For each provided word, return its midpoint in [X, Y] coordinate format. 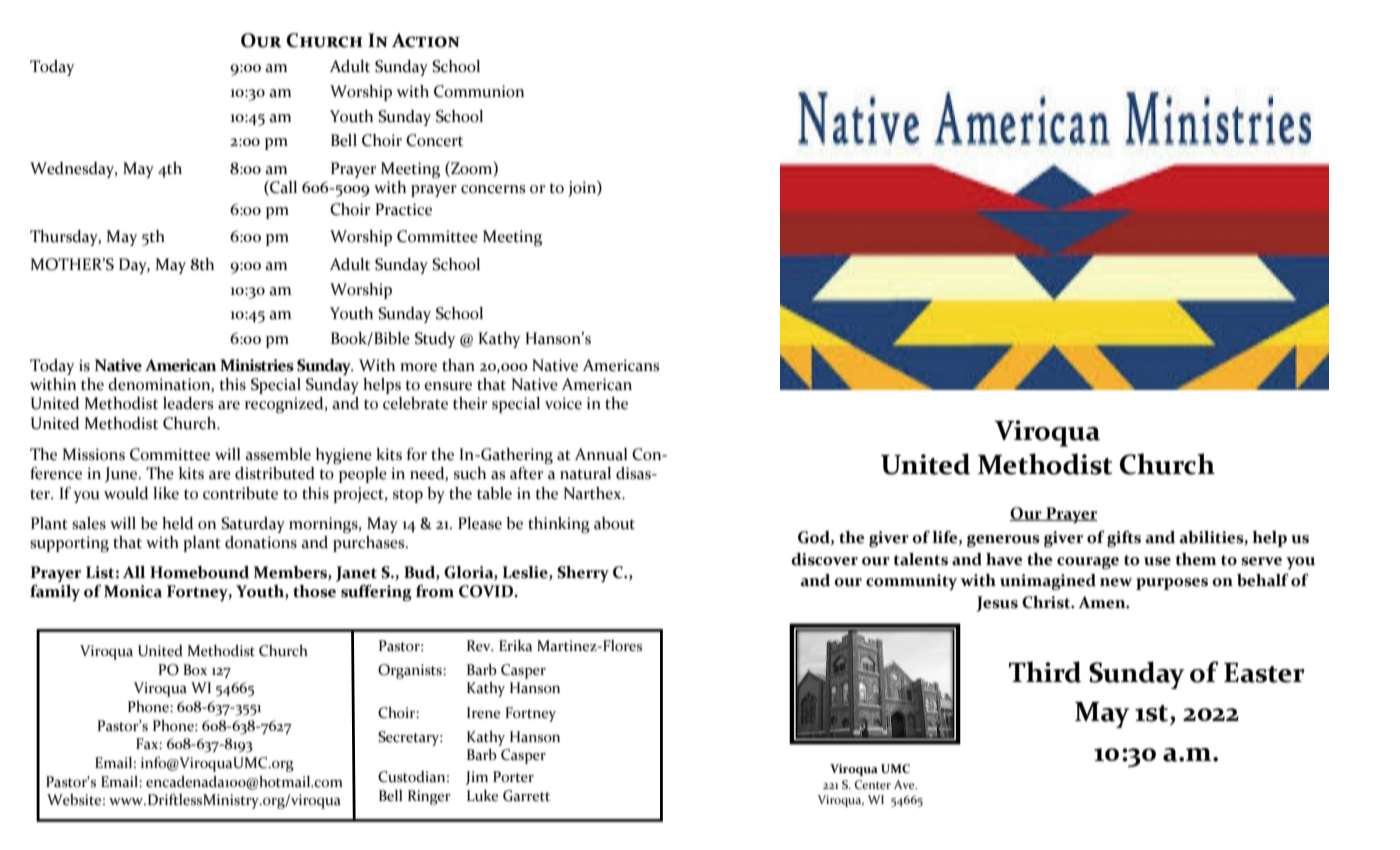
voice [563, 403]
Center [873, 784]
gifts [1124, 538]
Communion [479, 91]
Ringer [429, 797]
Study [435, 340]
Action [425, 40]
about [614, 523]
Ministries [257, 365]
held [177, 523]
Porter [513, 777]
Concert [434, 140]
